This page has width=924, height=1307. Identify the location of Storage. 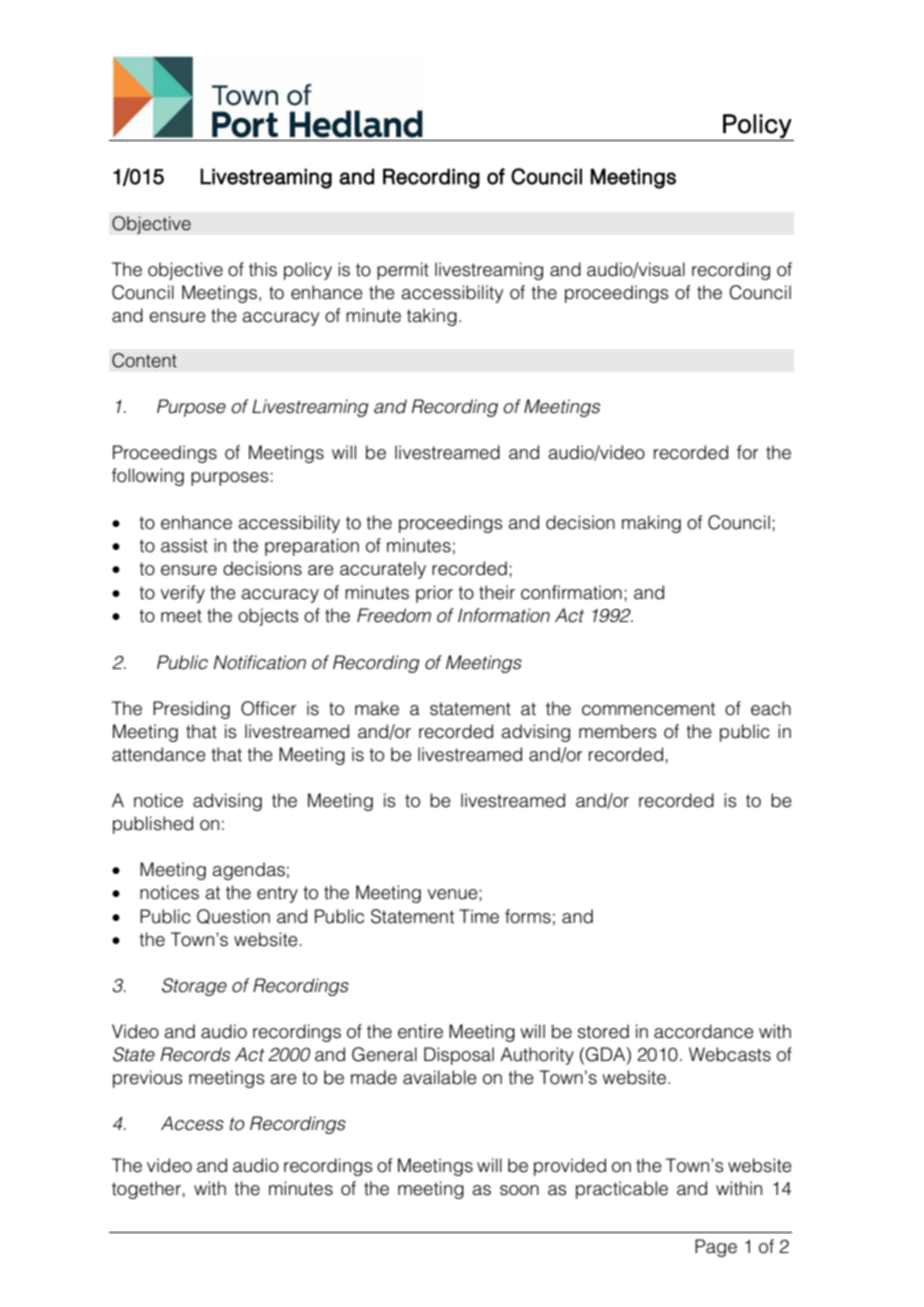
(194, 987).
